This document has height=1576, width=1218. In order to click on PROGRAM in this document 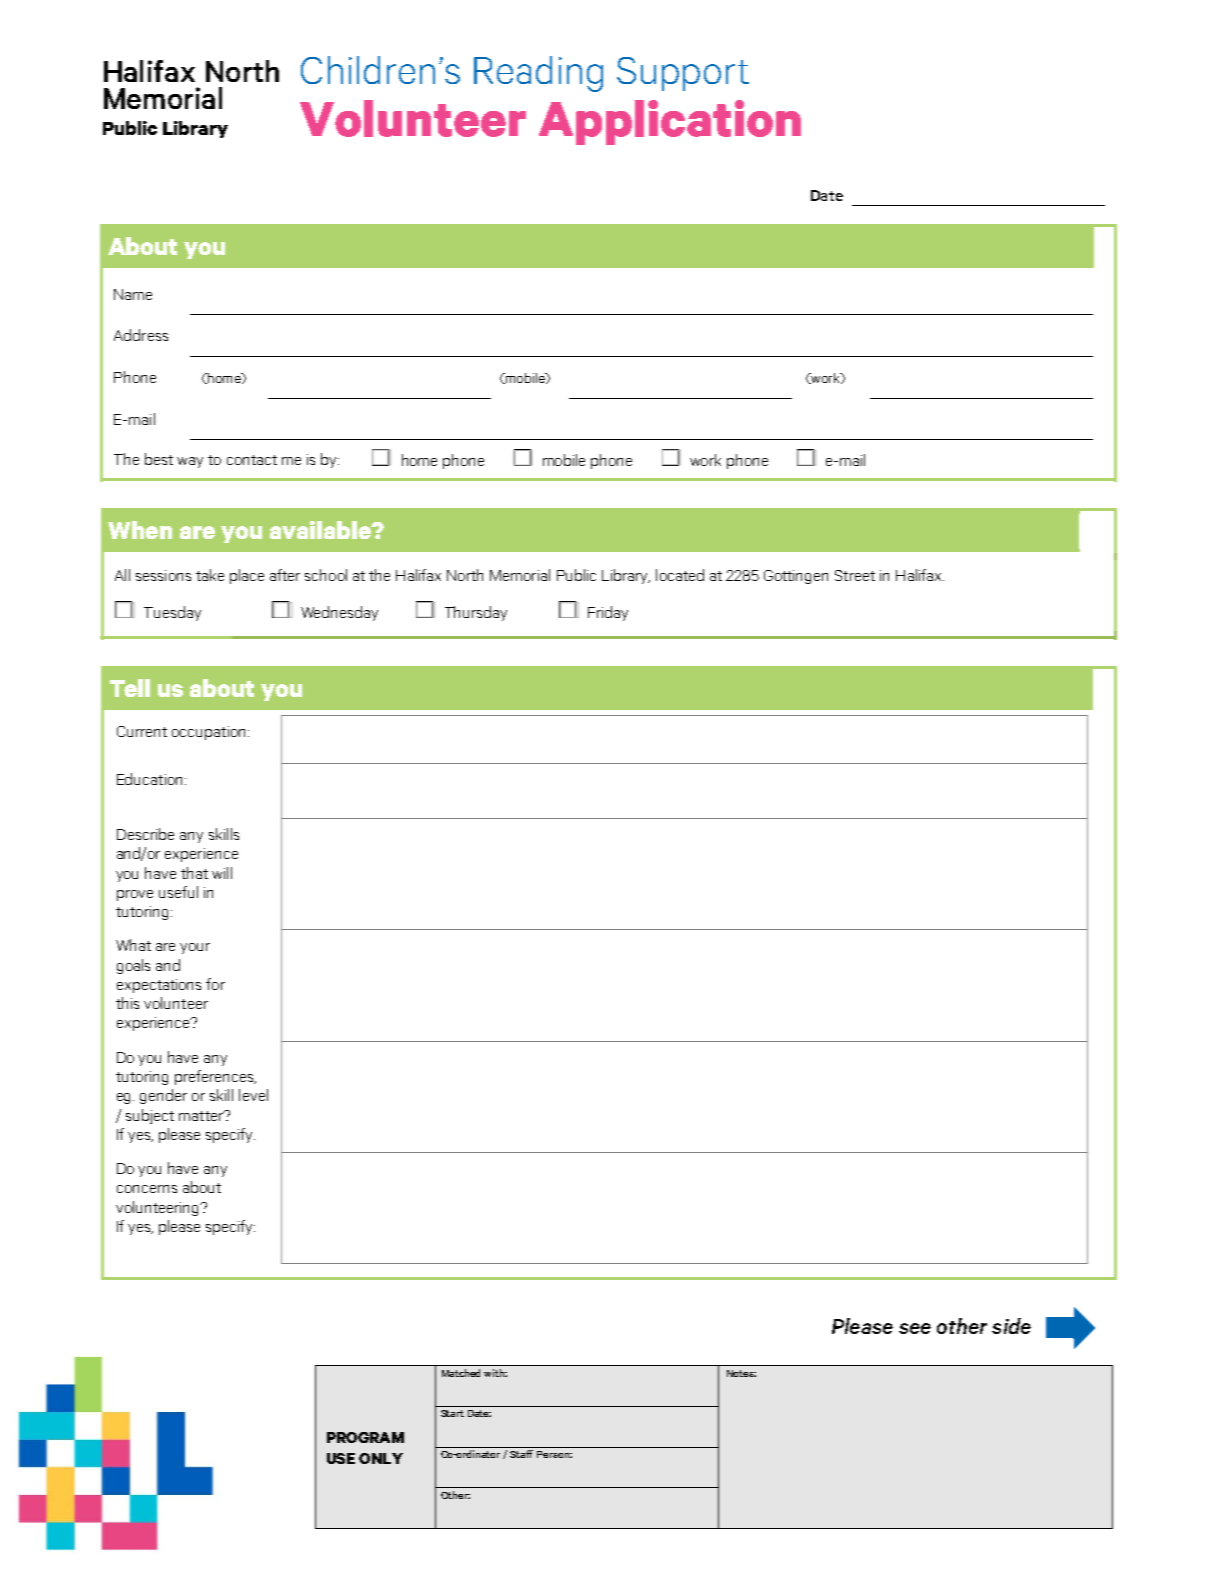, I will do `click(365, 1437)`.
